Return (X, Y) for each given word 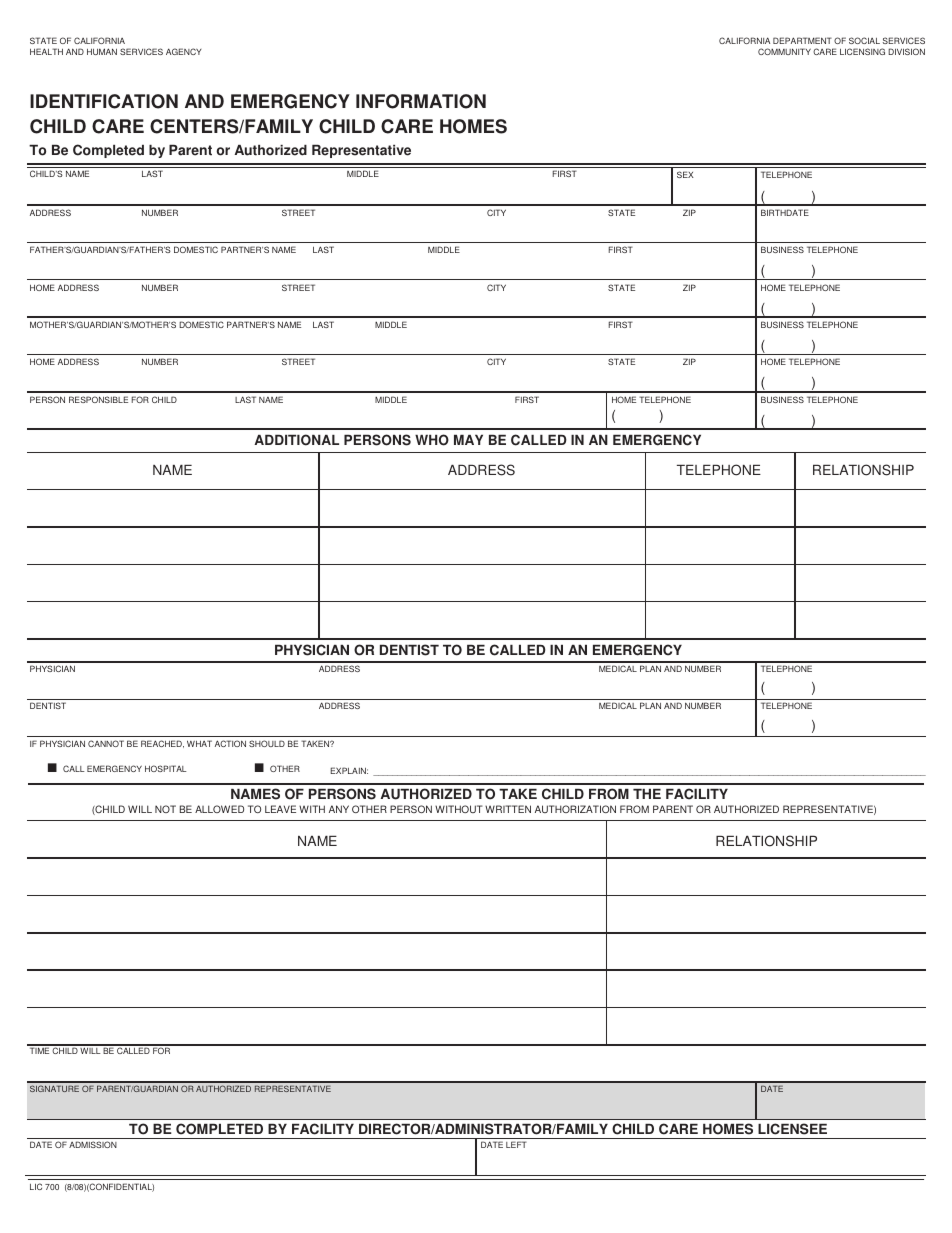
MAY (468, 440)
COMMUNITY (784, 51)
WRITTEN (508, 809)
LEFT (516, 1144)
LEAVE (280, 809)
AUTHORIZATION (575, 809)
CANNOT (106, 743)
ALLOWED (219, 809)
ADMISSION (93, 1144)
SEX (685, 174)
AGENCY (184, 51)
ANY (339, 809)
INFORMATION (421, 101)
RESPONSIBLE (98, 399)
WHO (432, 440)
